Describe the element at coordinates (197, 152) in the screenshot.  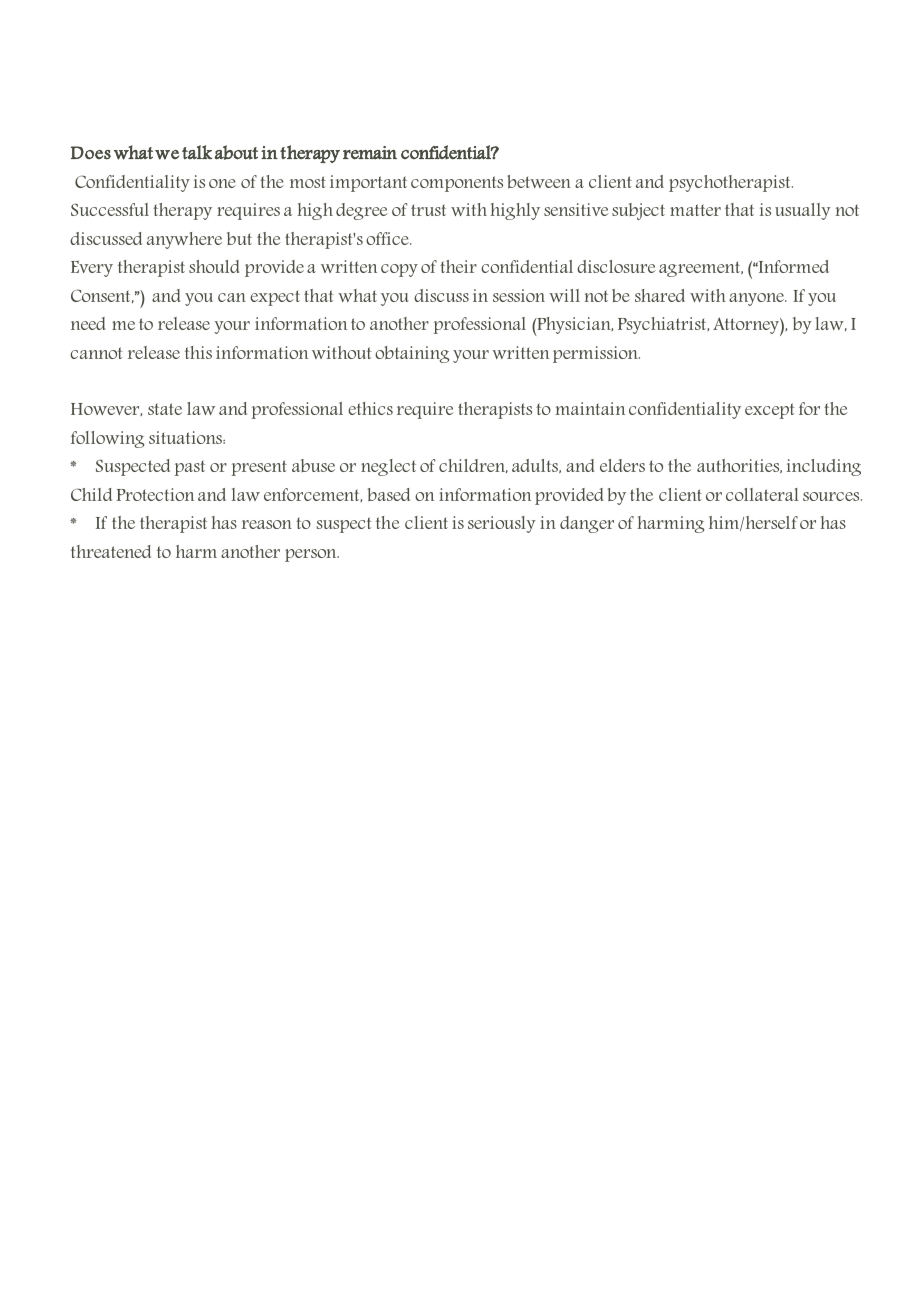
I see `talk` at that location.
